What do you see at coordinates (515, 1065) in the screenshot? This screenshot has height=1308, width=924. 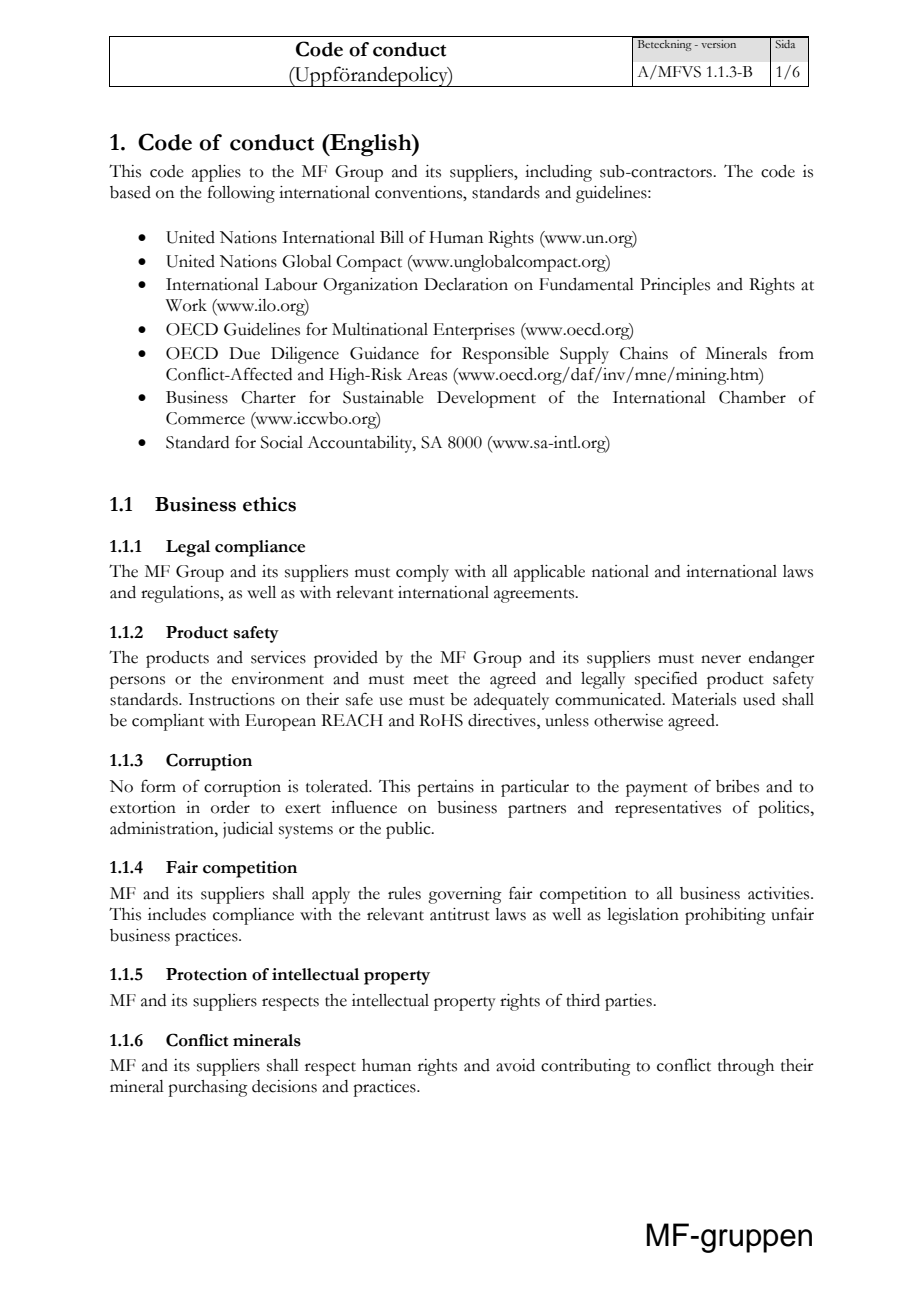 I see `avoid` at bounding box center [515, 1065].
